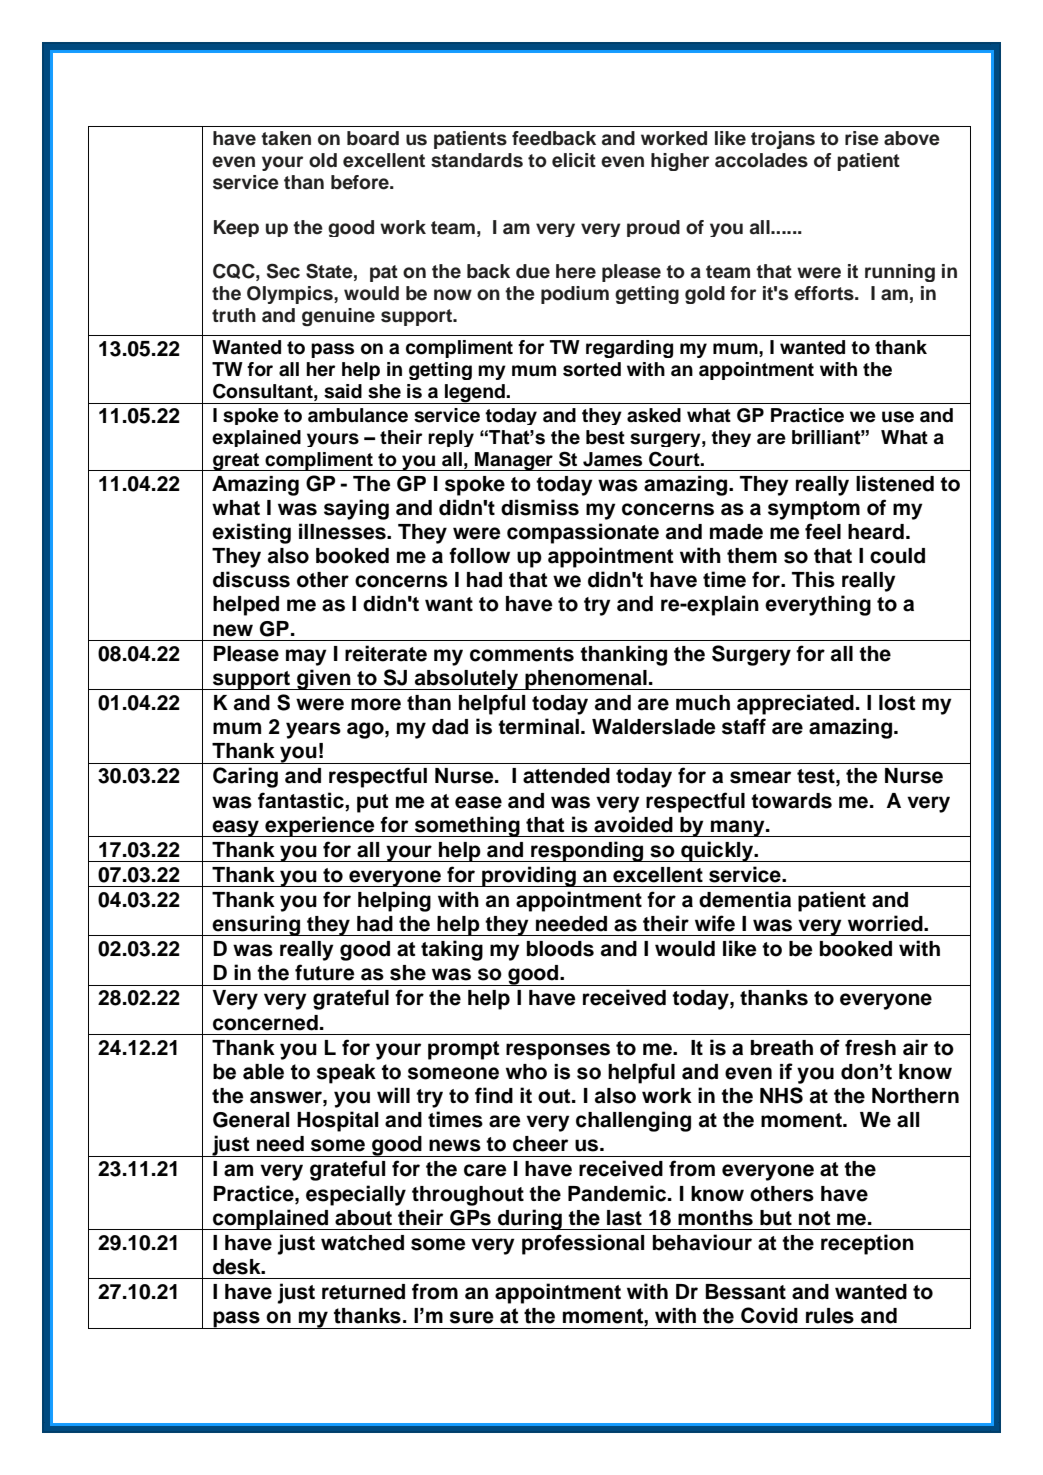 The height and width of the screenshot is (1475, 1043). What do you see at coordinates (862, 138) in the screenshot?
I see `rise` at bounding box center [862, 138].
